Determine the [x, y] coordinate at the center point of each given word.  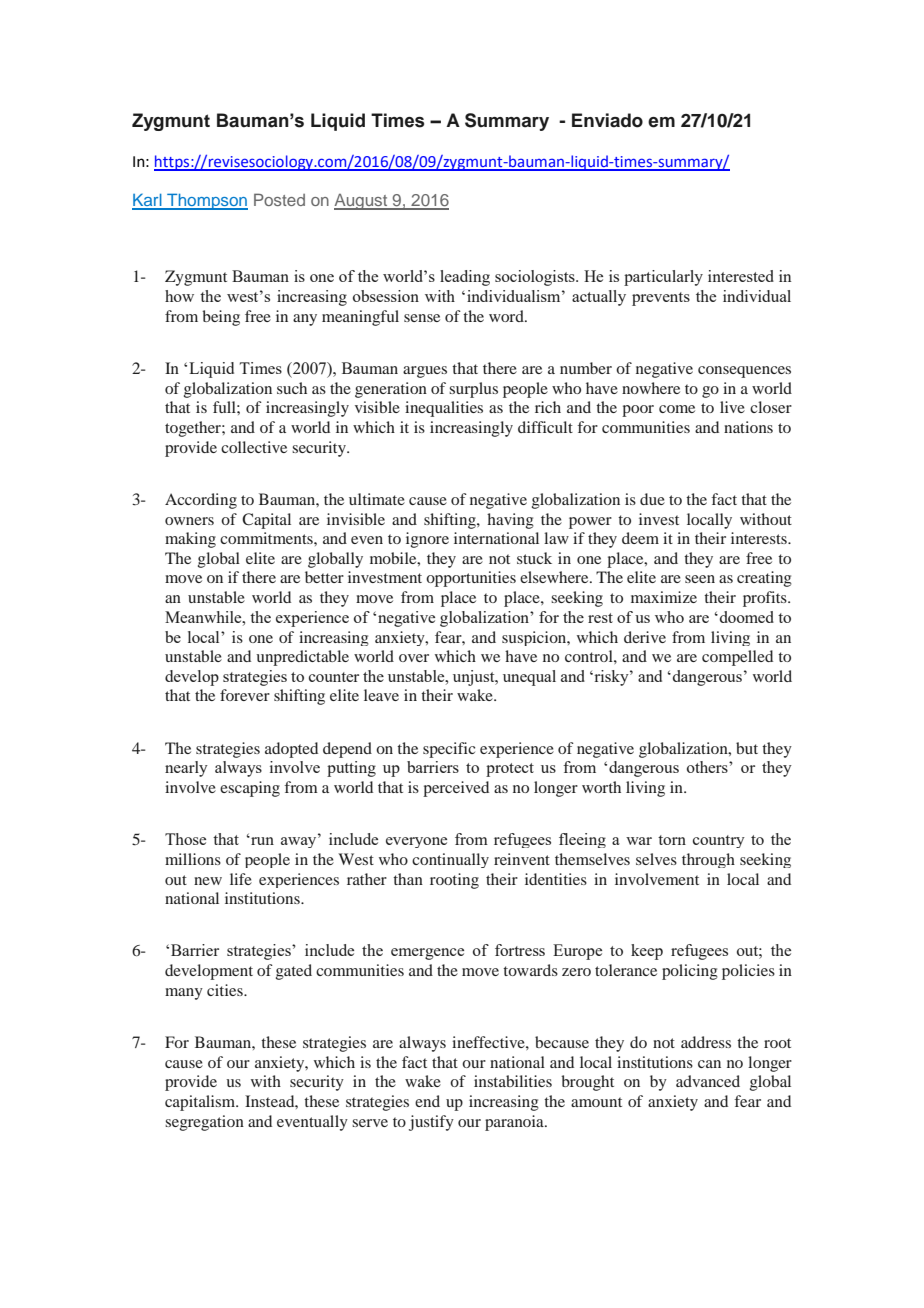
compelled [737, 658]
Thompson [206, 201]
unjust [475, 678]
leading [465, 278]
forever [245, 695]
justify [431, 1123]
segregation [204, 1123]
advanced [708, 1081]
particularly [663, 278]
